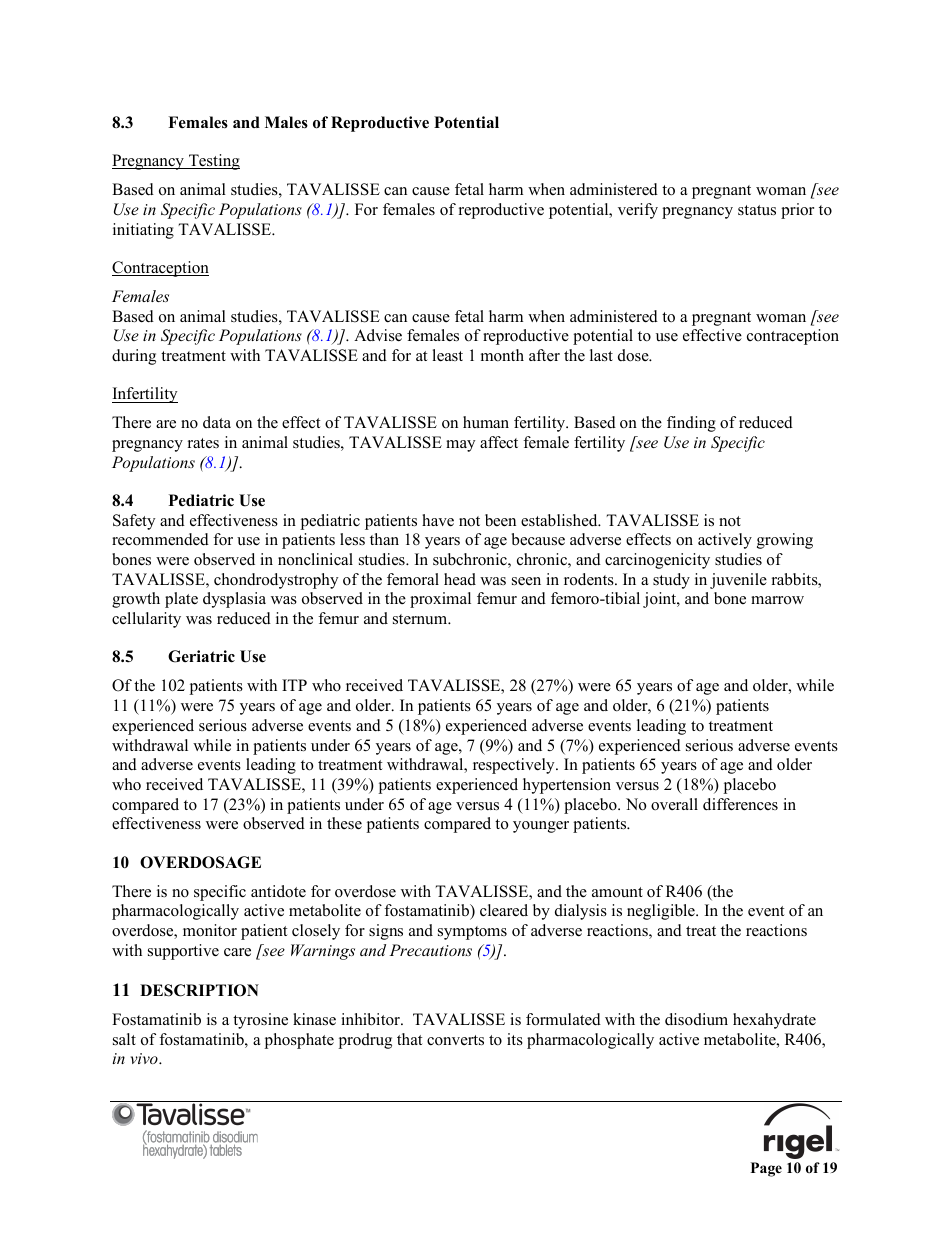 Image resolution: width=952 pixels, height=1233 pixels. Describe the element at coordinates (160, 539) in the screenshot. I see `recommended` at that location.
